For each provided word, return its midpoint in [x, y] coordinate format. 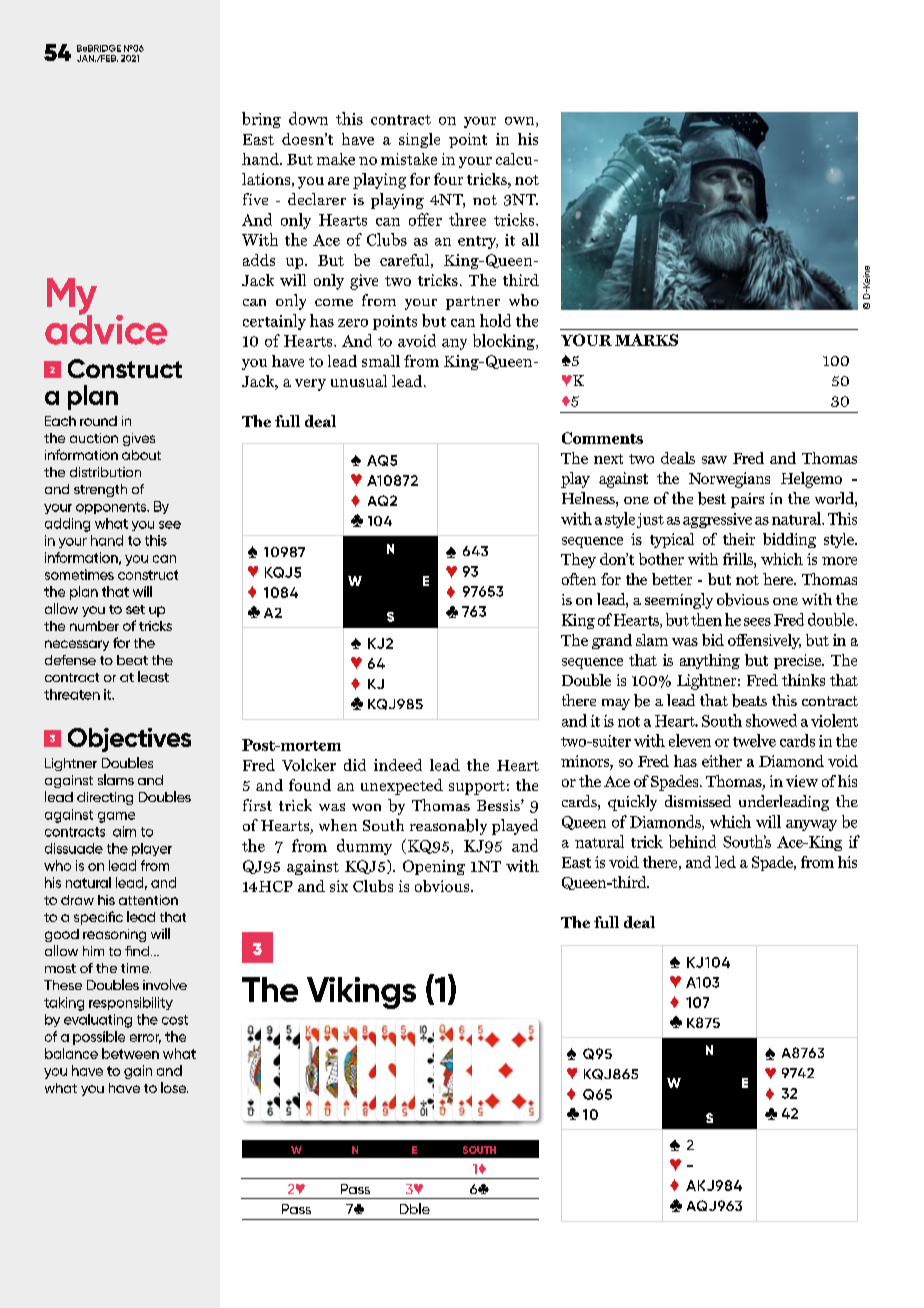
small [381, 361]
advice [106, 328]
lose [174, 1087]
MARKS [646, 340]
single [419, 140]
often [579, 579]
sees [757, 622]
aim [124, 831]
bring [261, 120]
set [135, 609]
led [725, 862]
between [130, 1053]
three [467, 219]
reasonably [448, 827]
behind [692, 841]
